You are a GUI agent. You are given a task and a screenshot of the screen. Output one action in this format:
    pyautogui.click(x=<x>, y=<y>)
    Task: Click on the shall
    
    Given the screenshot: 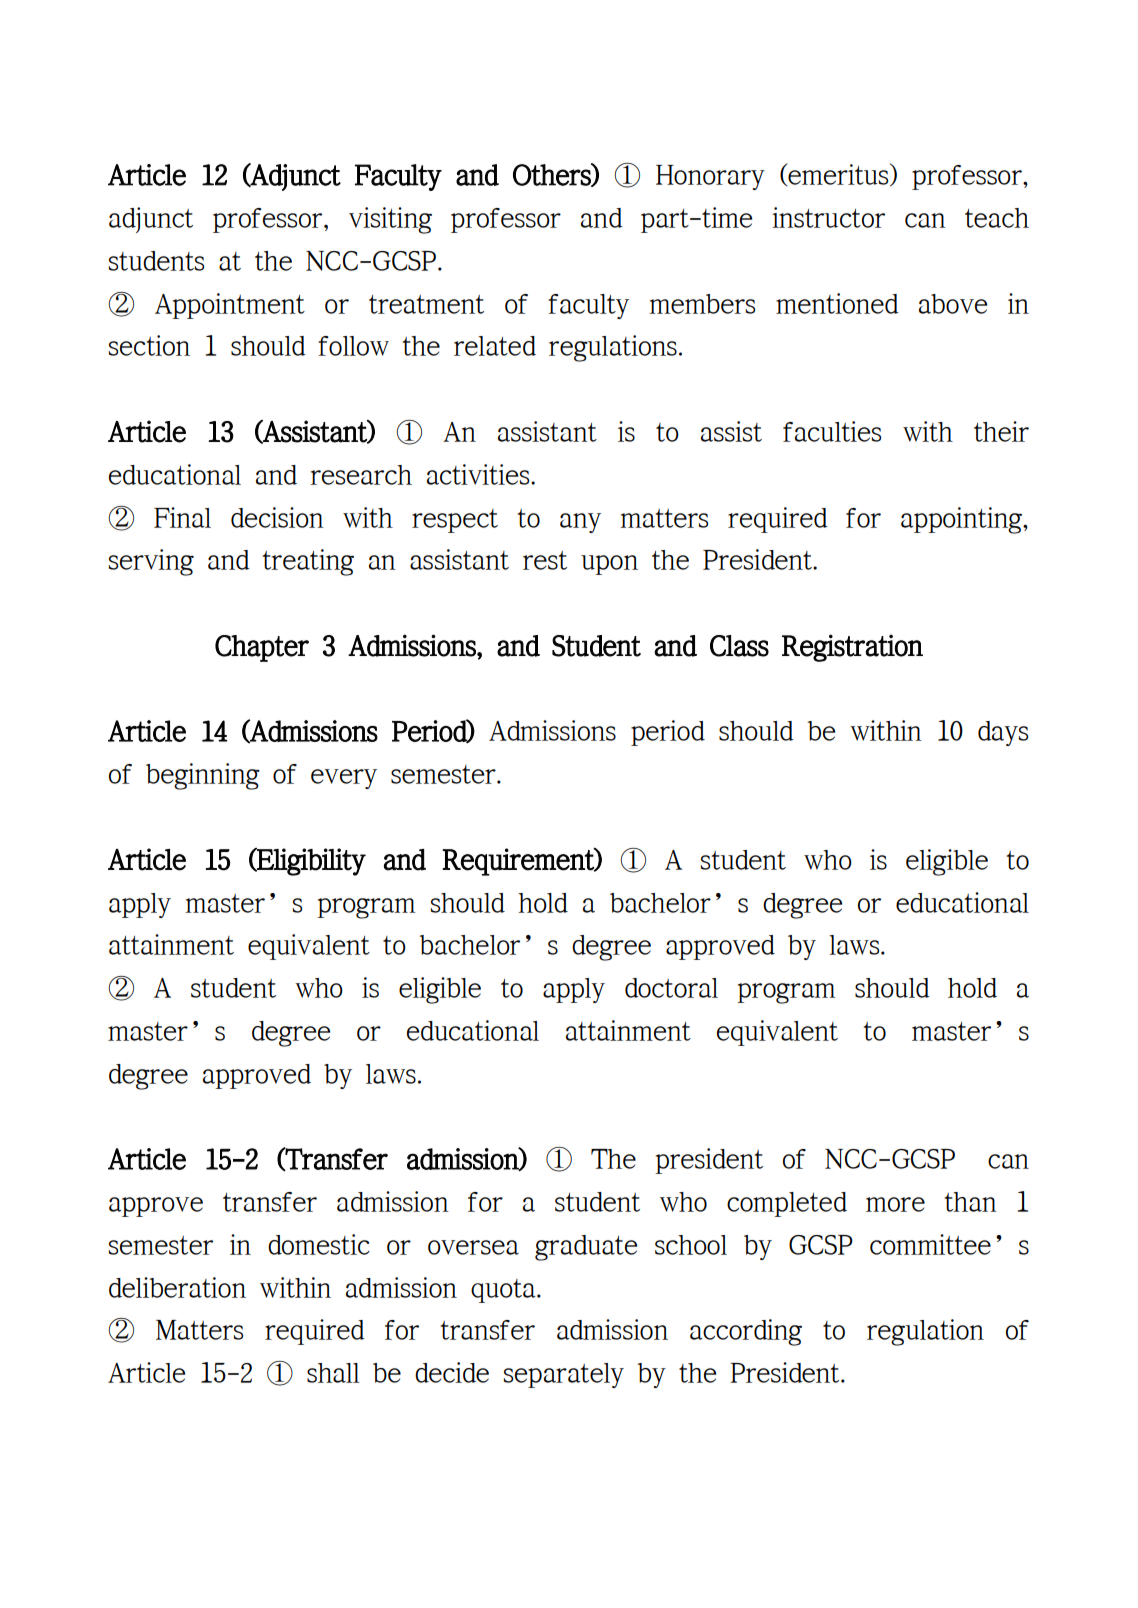 What is the action you would take?
    pyautogui.click(x=333, y=1373)
